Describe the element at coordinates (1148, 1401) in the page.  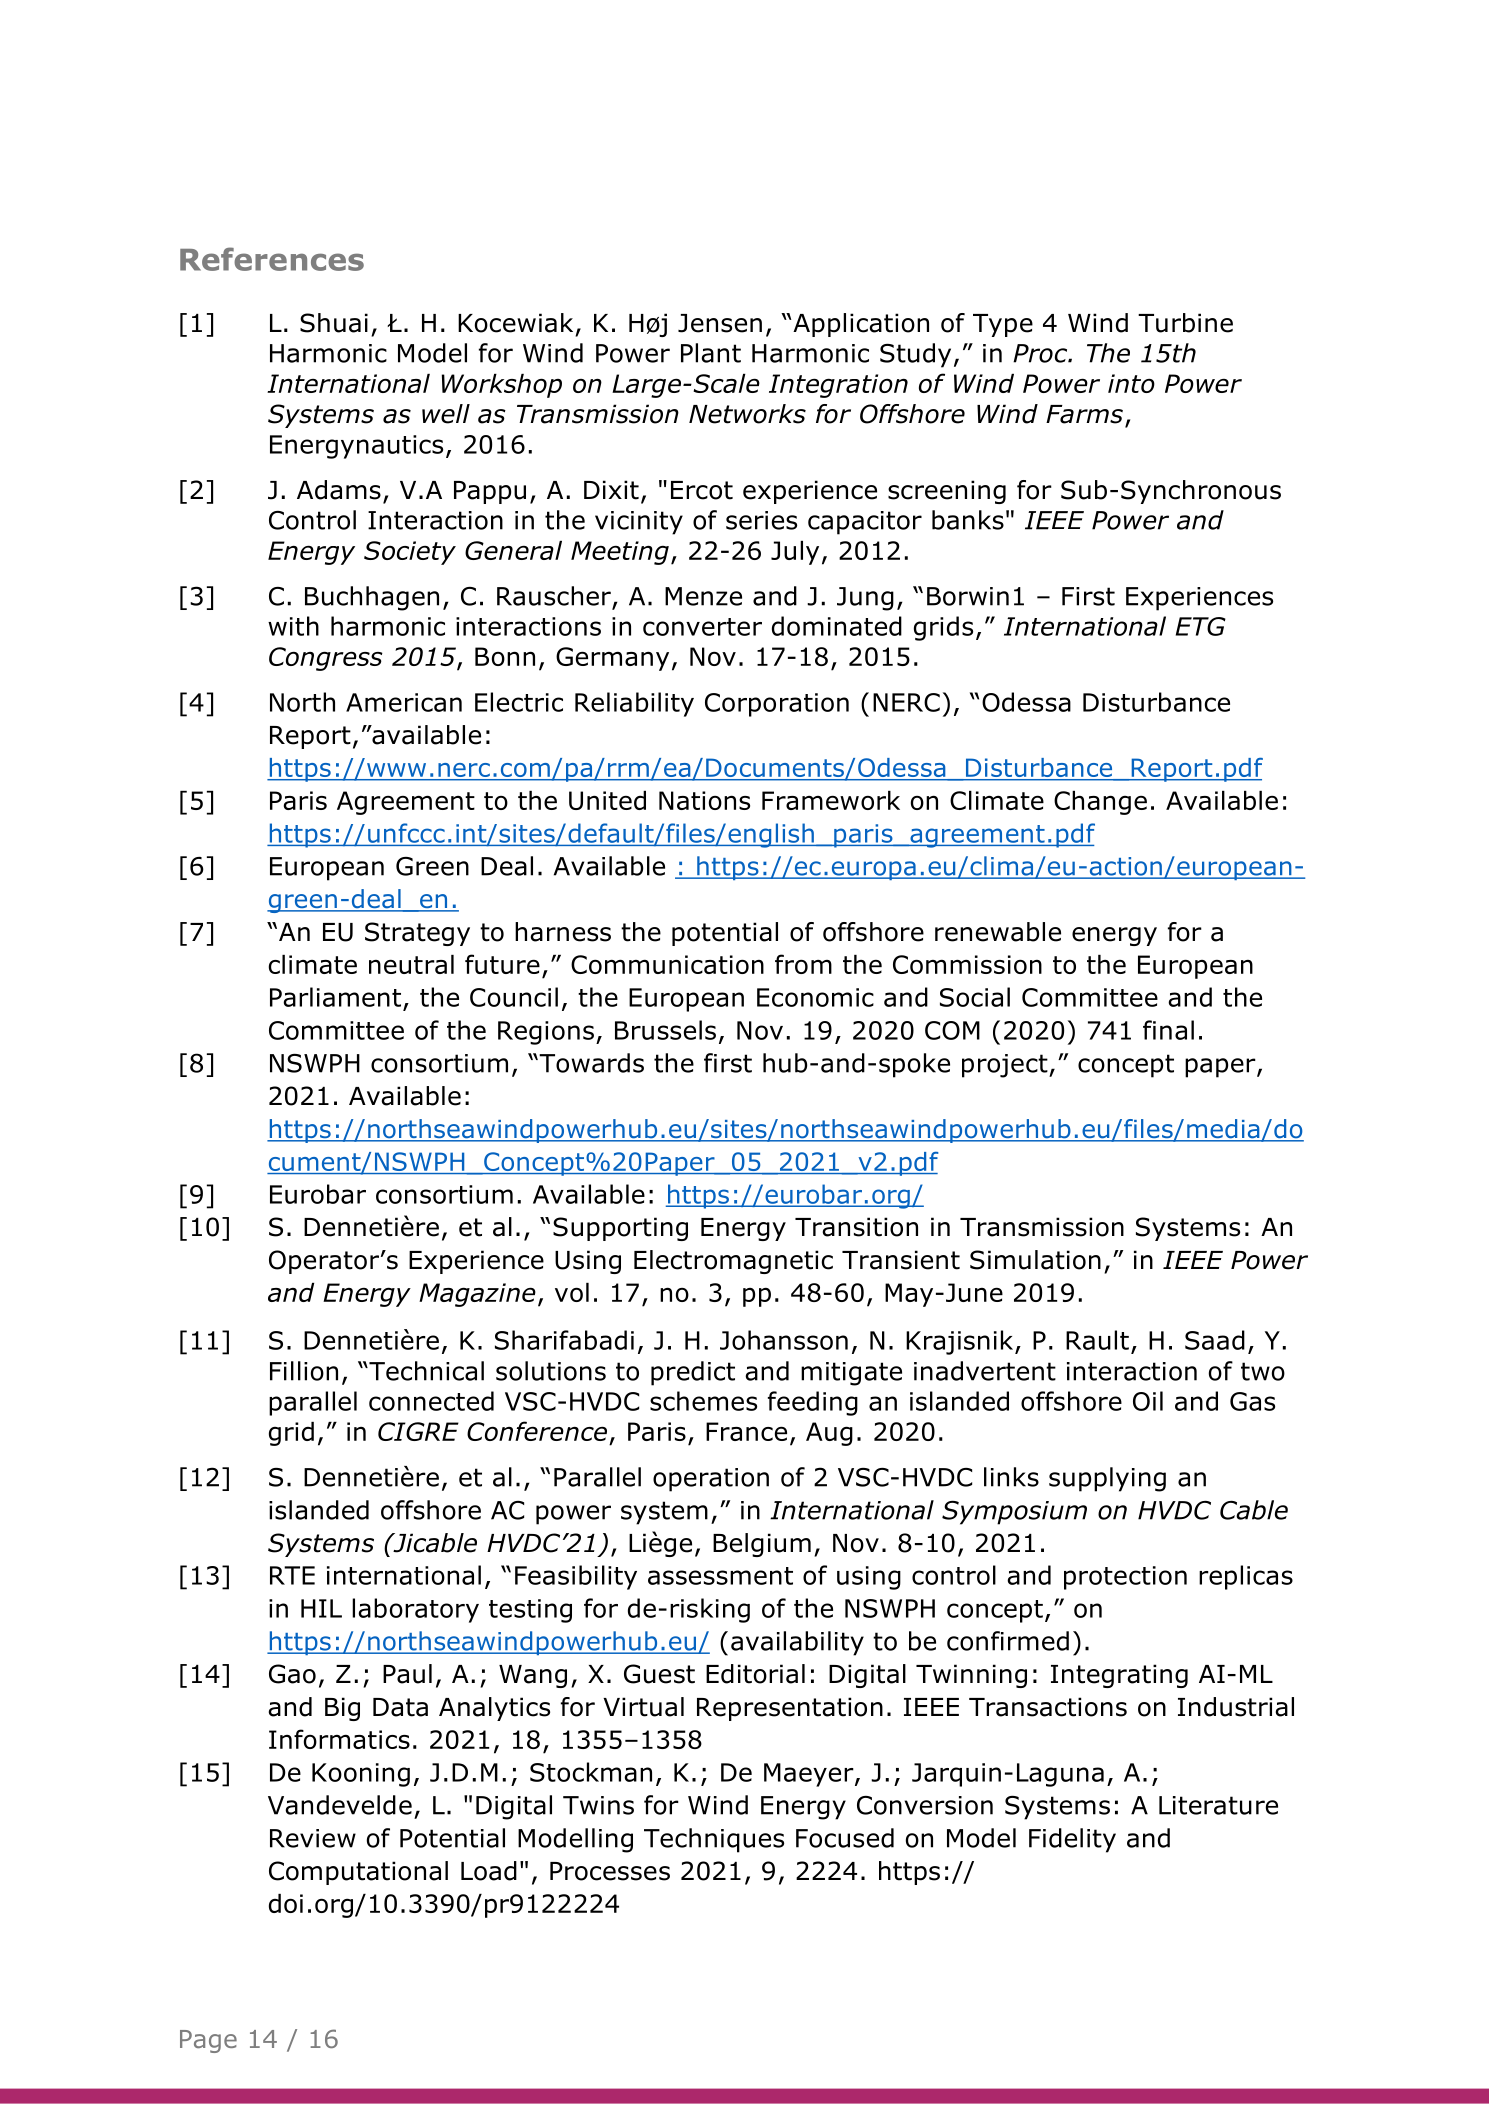
I see `Oil` at that location.
